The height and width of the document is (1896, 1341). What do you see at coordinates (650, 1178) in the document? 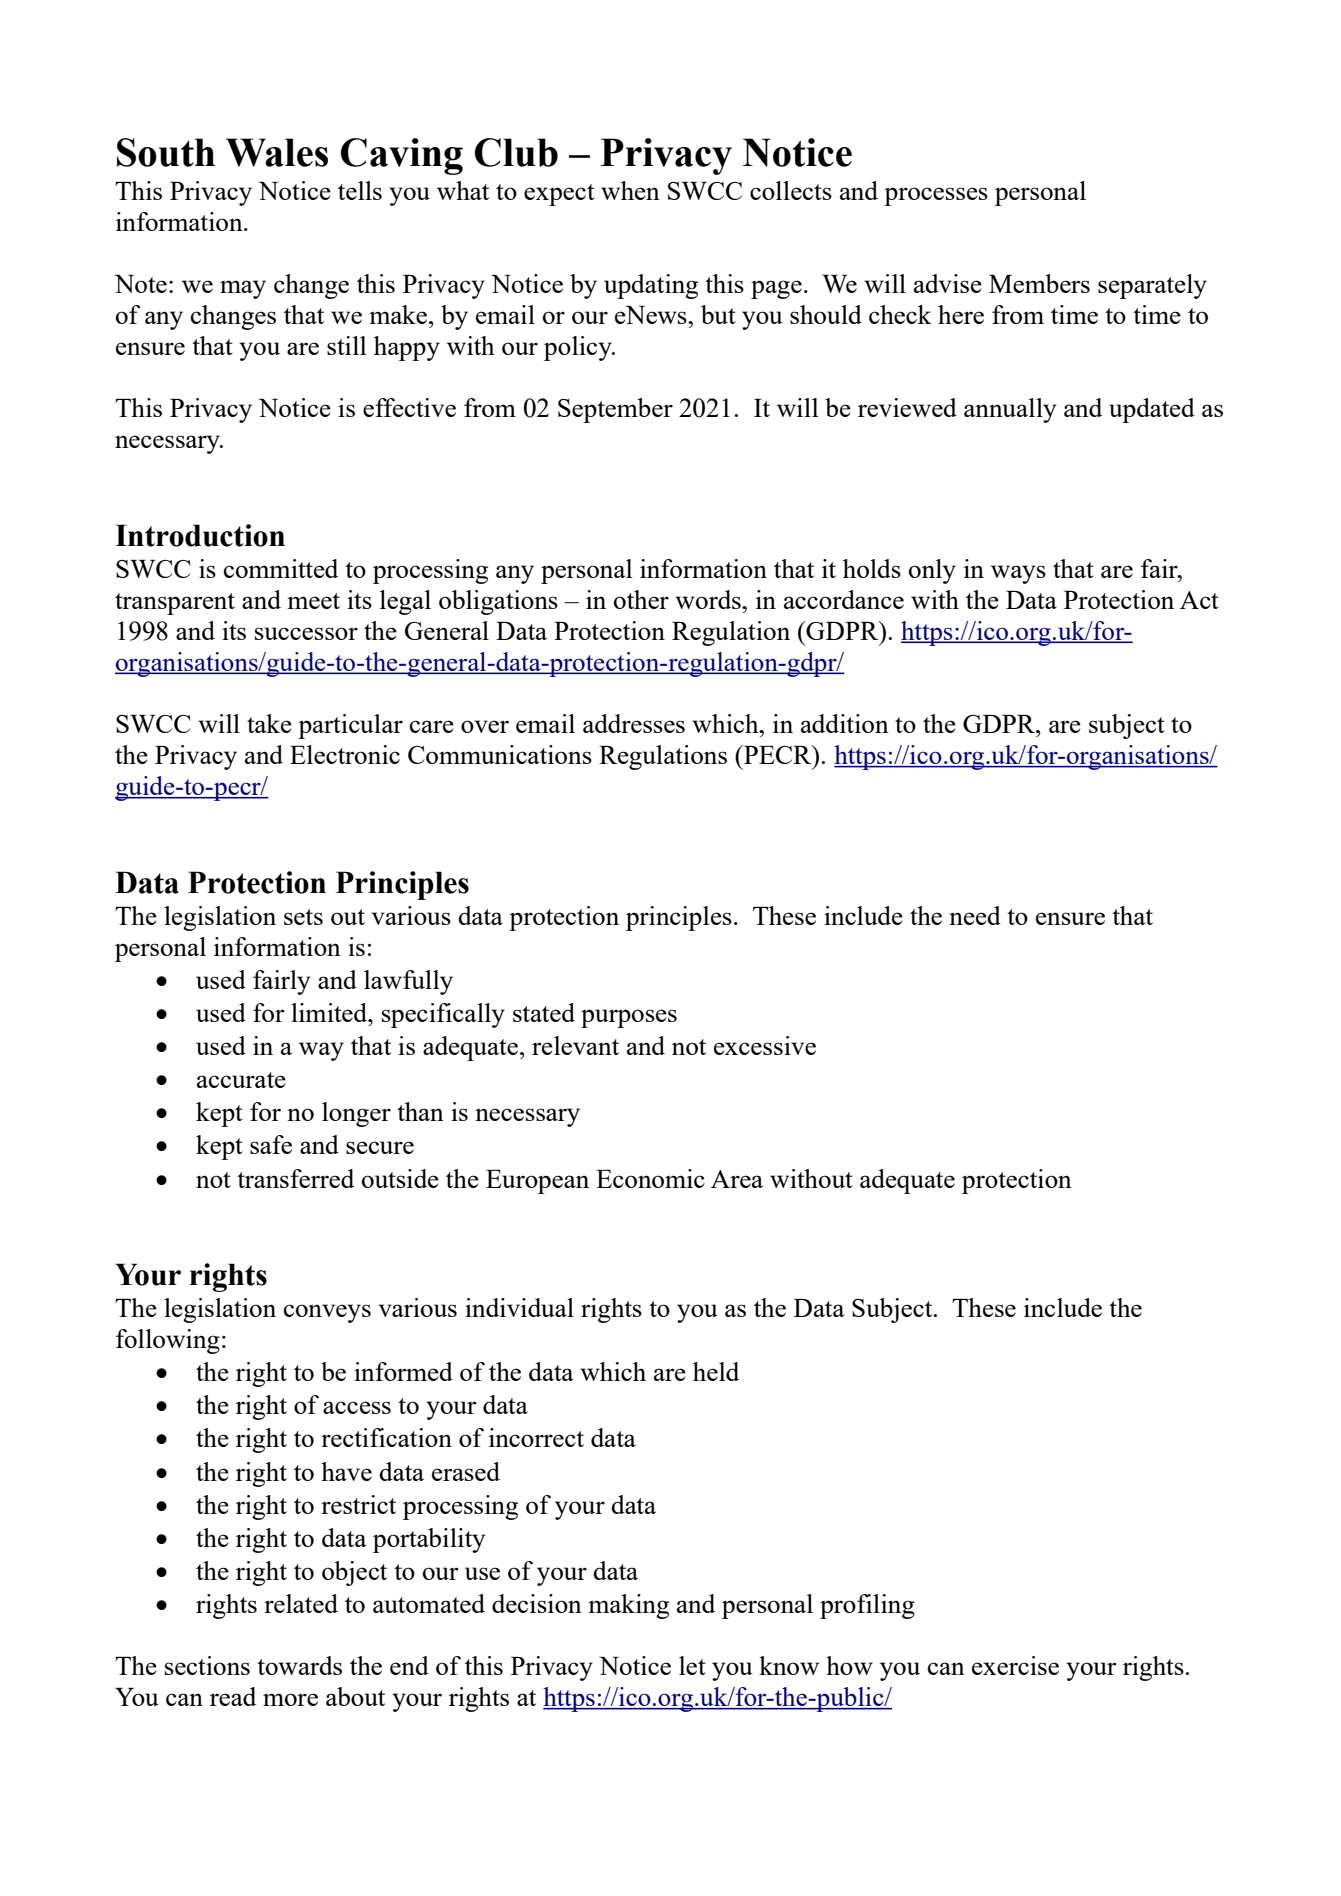
I see `Economic` at bounding box center [650, 1178].
